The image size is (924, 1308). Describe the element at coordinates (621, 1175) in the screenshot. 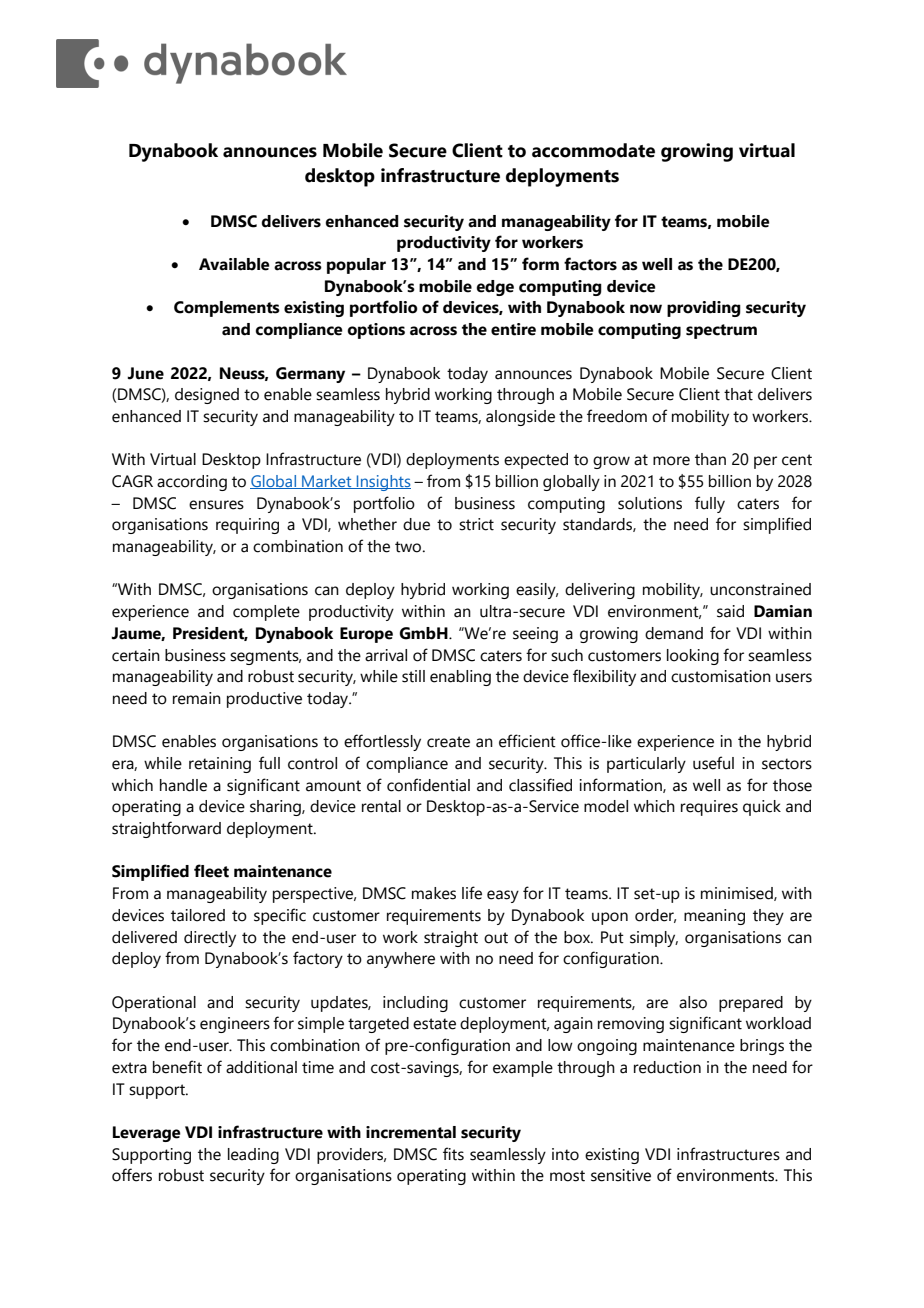

I see `sensitive` at that location.
